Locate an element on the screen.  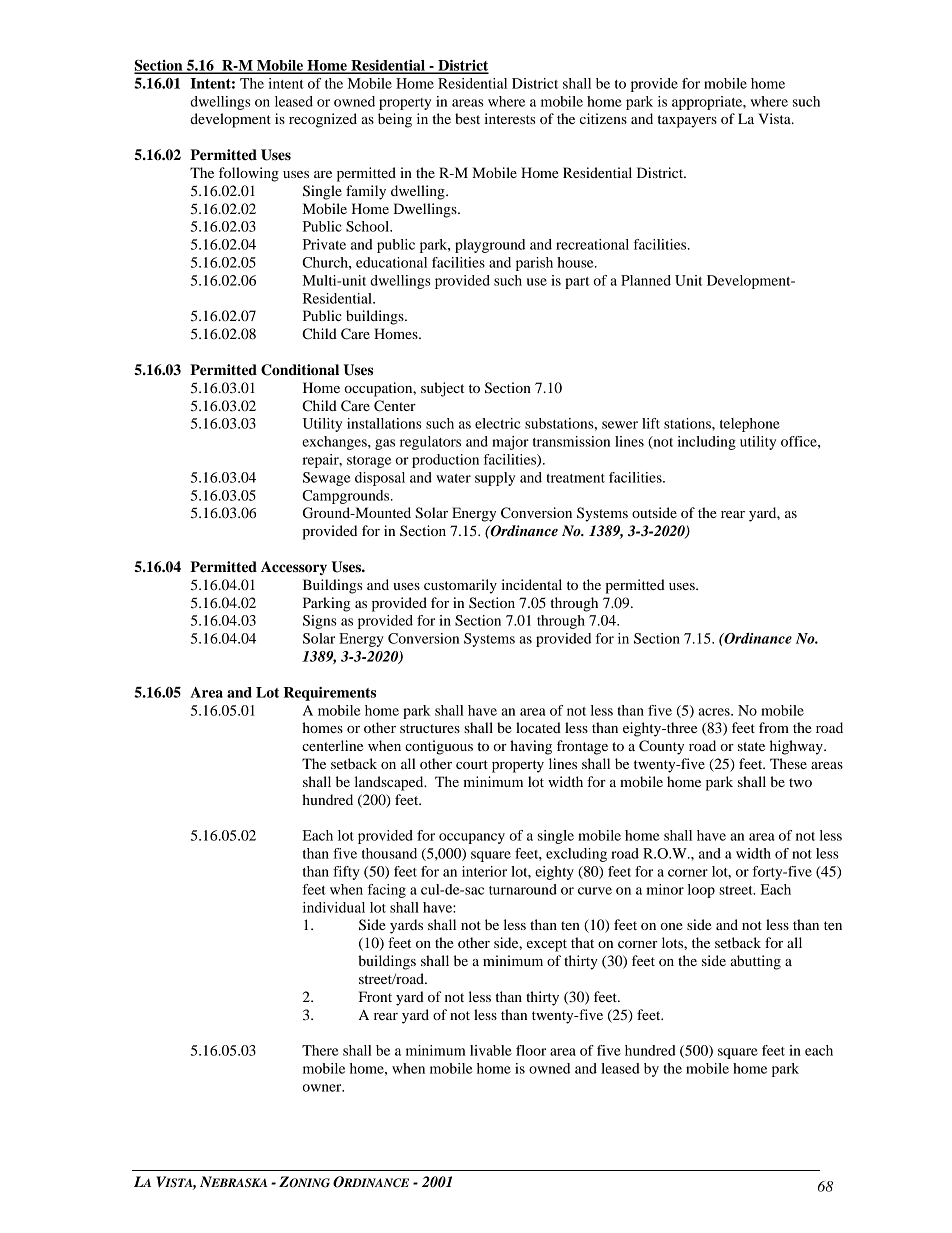
Sewage is located at coordinates (327, 479).
